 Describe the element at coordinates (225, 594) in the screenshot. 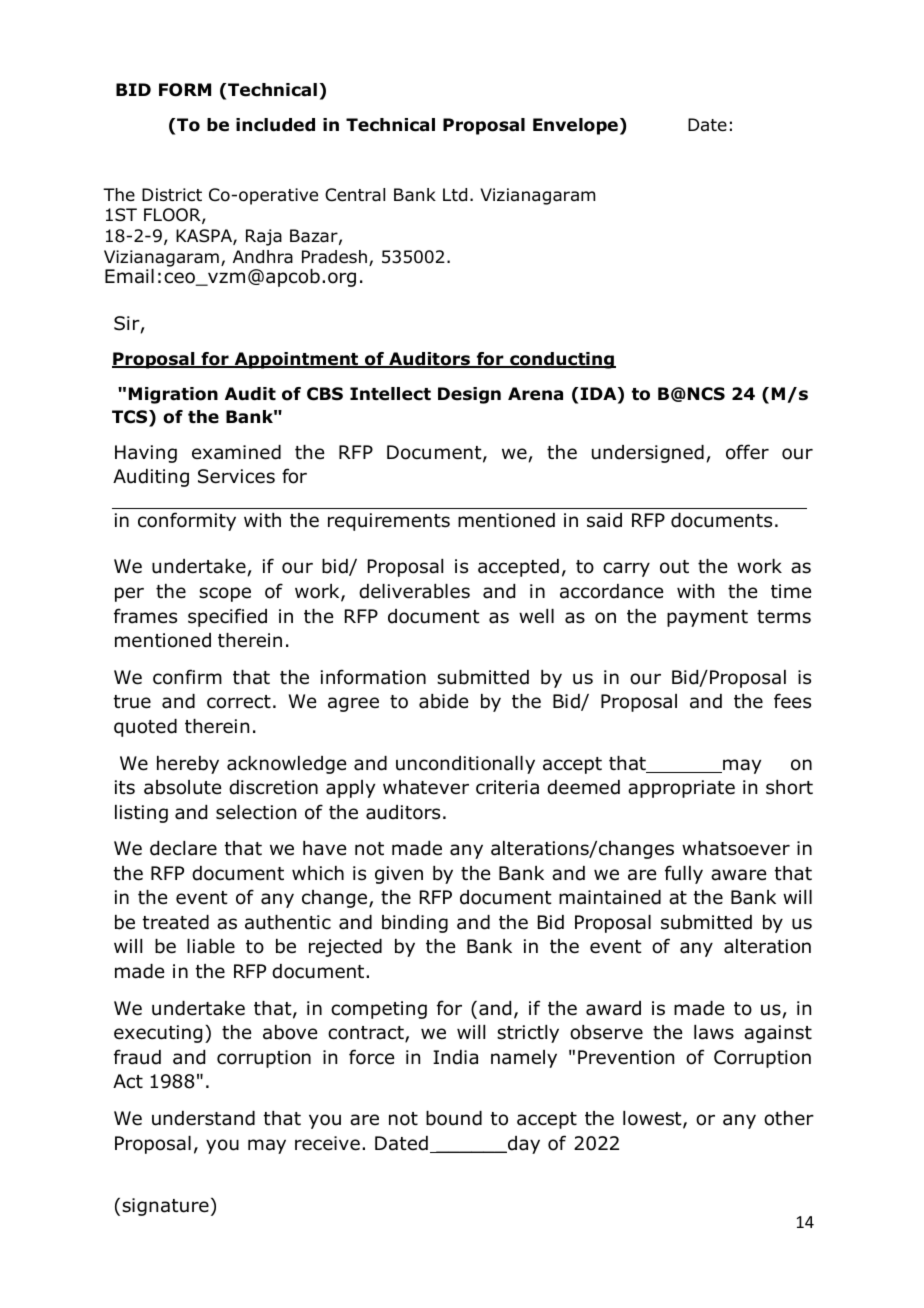

I see `scope` at that location.
